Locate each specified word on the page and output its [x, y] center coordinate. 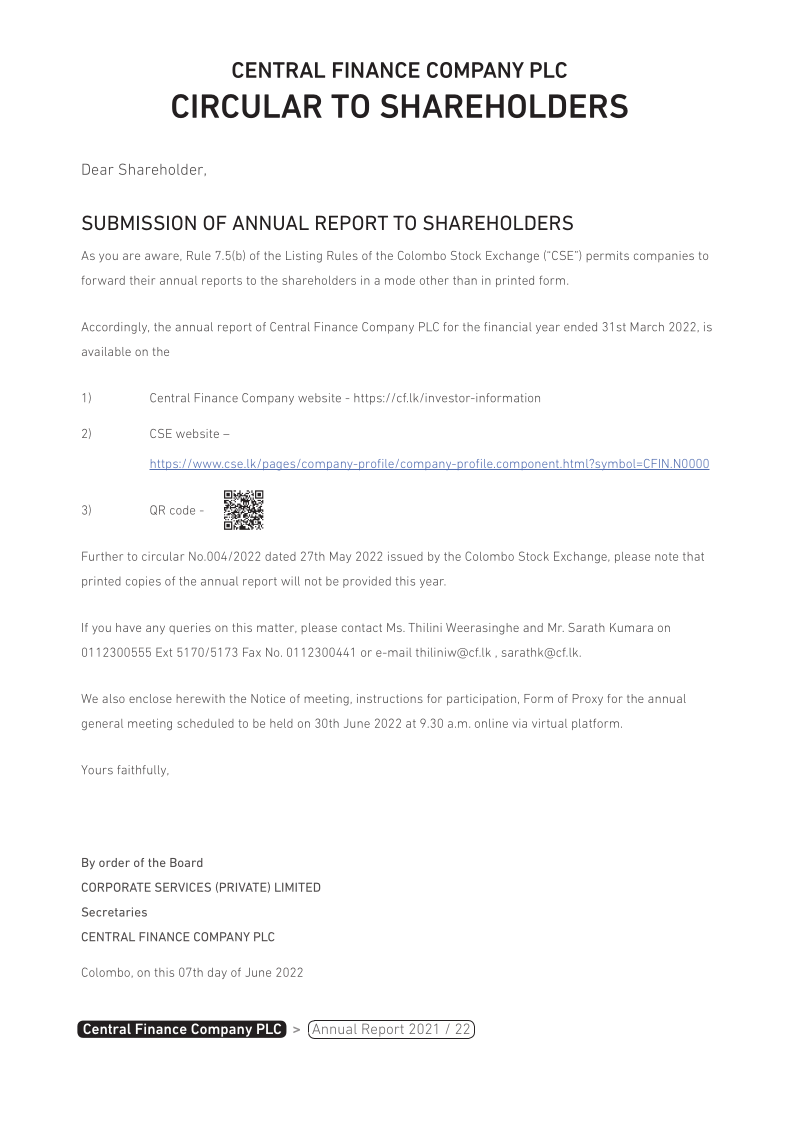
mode [400, 280]
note [666, 557]
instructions [390, 698]
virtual [549, 723]
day [217, 973]
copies [143, 582]
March [647, 327]
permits [607, 256]
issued [405, 556]
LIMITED [297, 887]
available [106, 351]
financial [507, 327]
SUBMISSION [139, 222]
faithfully [143, 771]
